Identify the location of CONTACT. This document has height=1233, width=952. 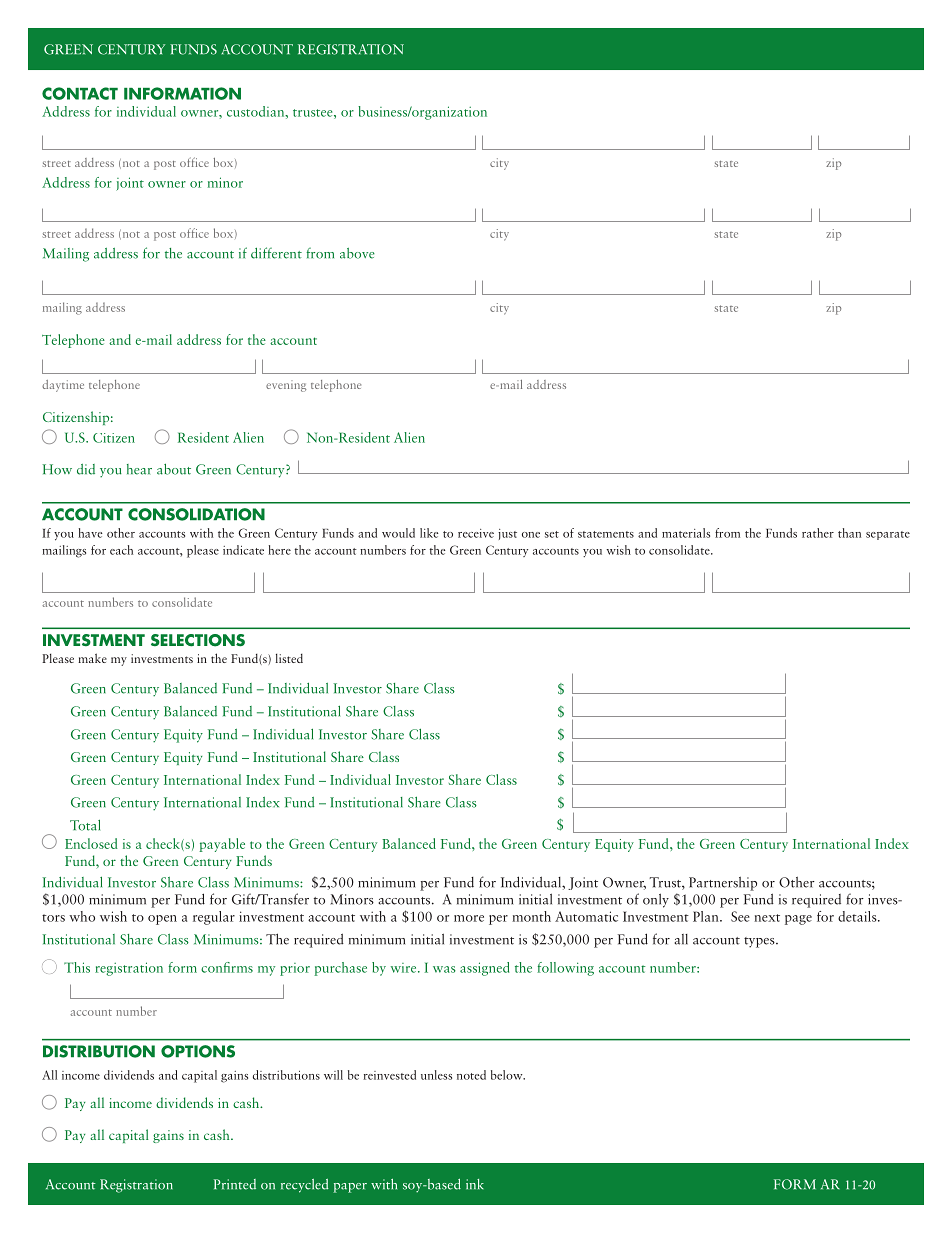
(80, 93).
